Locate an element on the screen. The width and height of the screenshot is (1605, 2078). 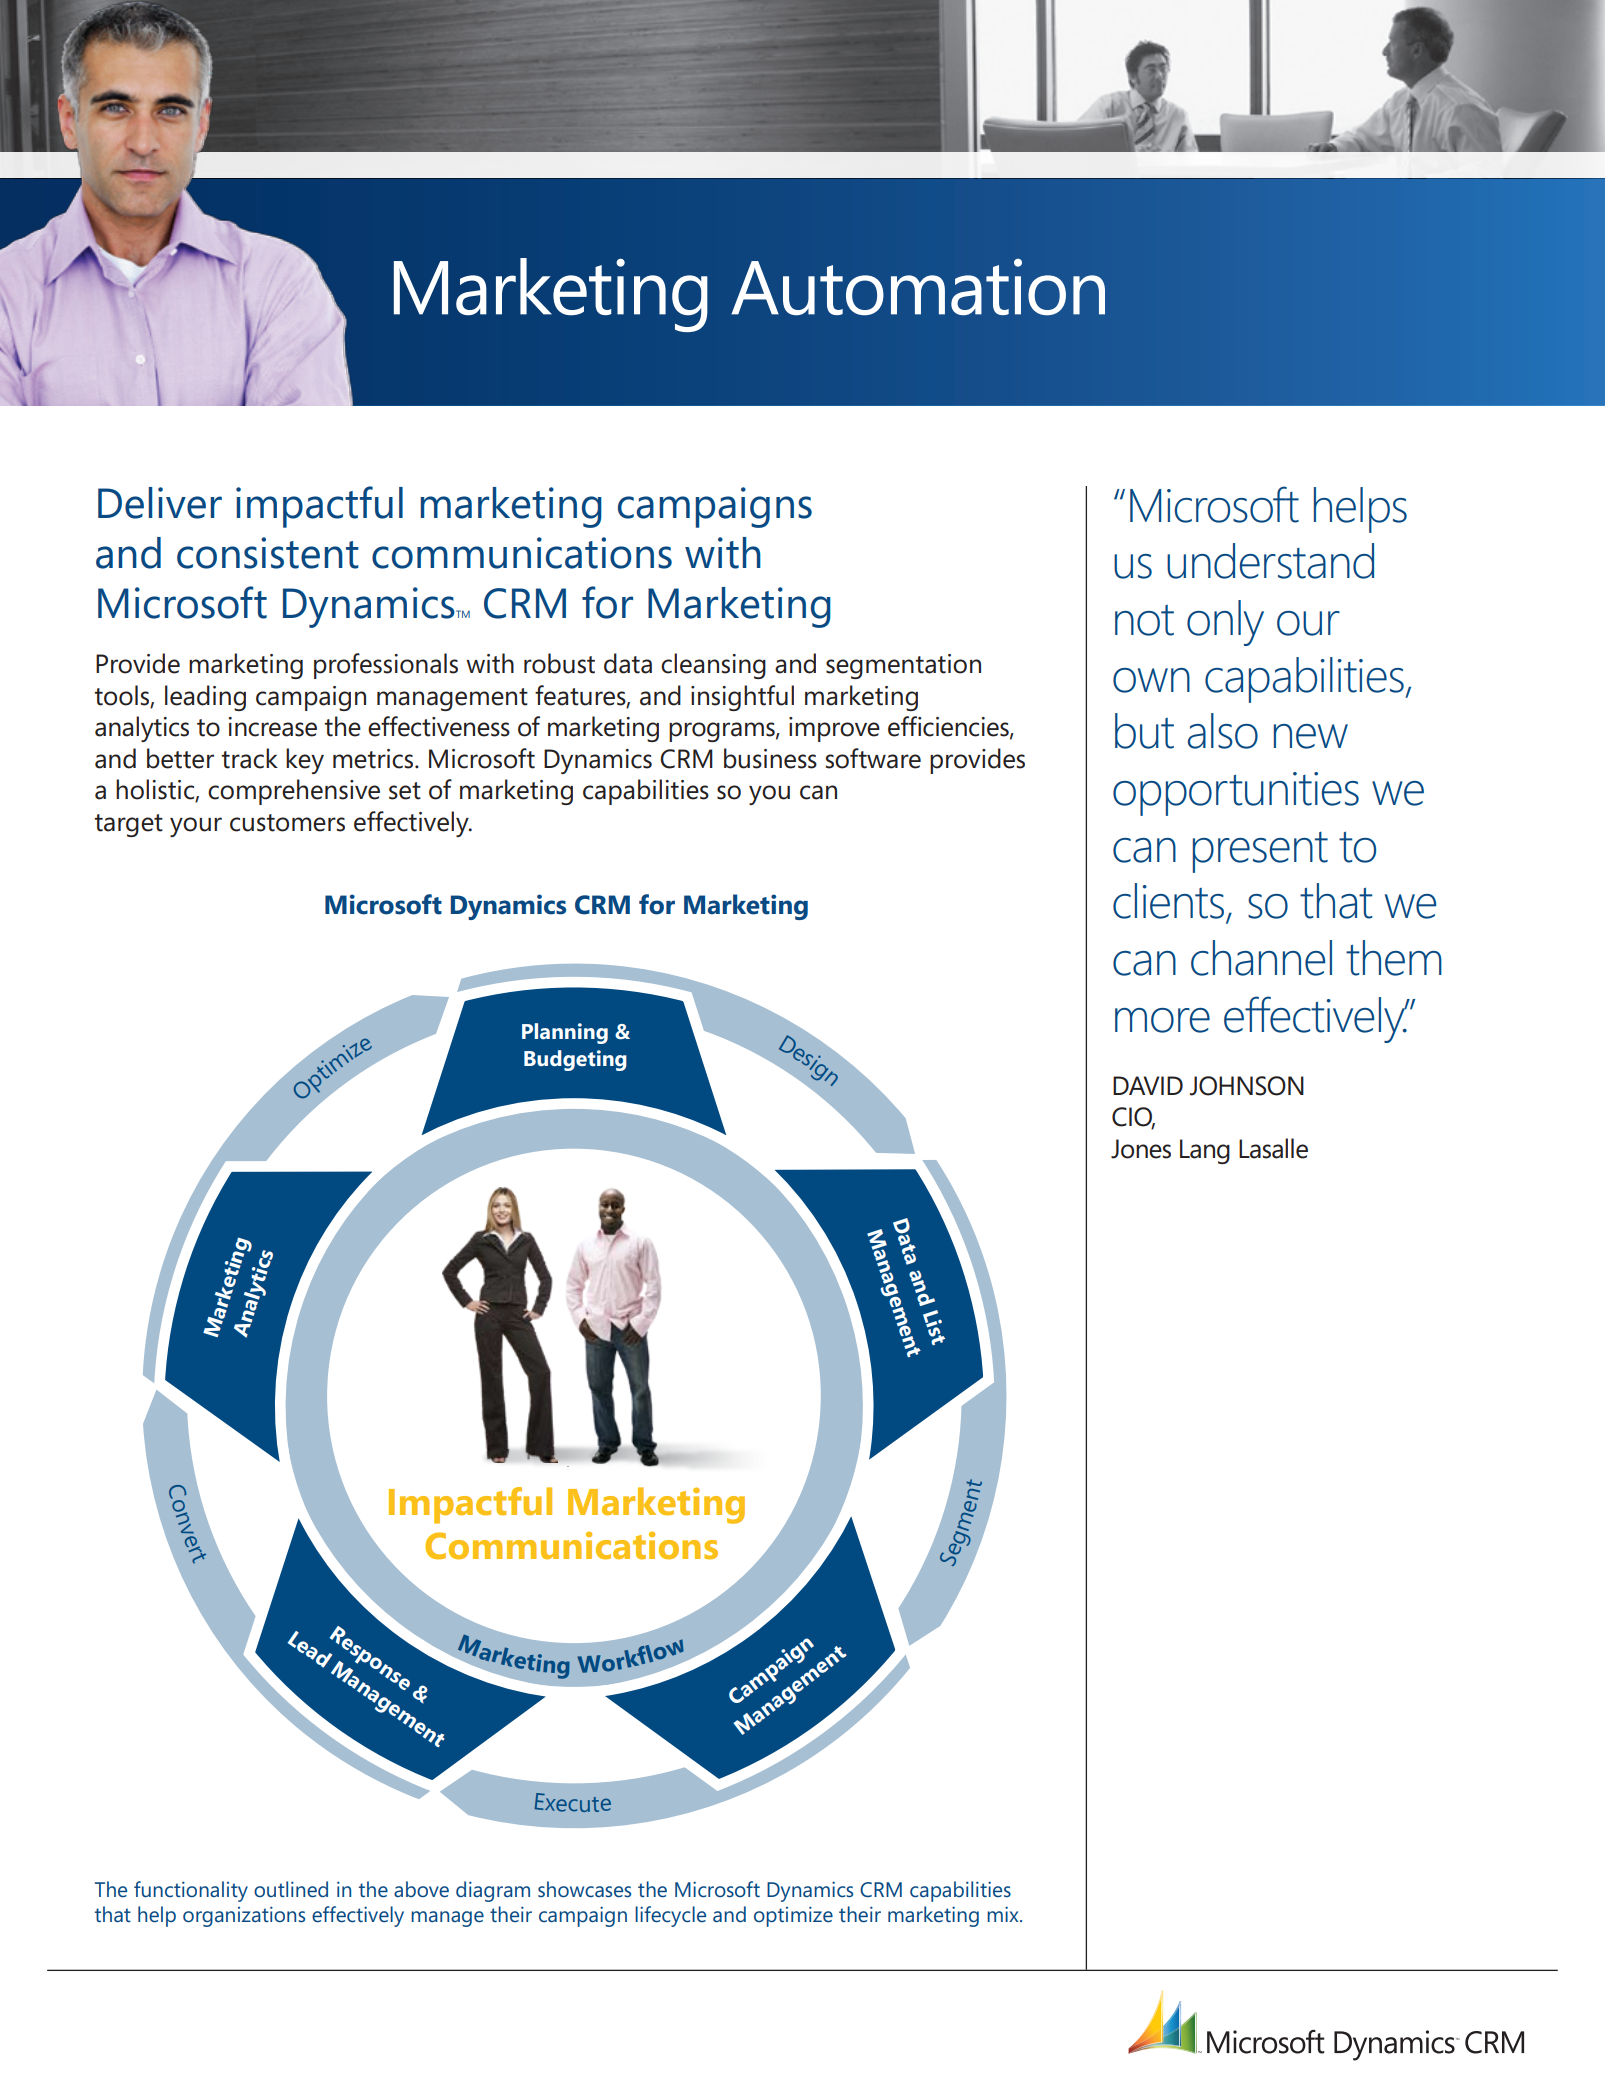
understand is located at coordinates (1270, 561).
